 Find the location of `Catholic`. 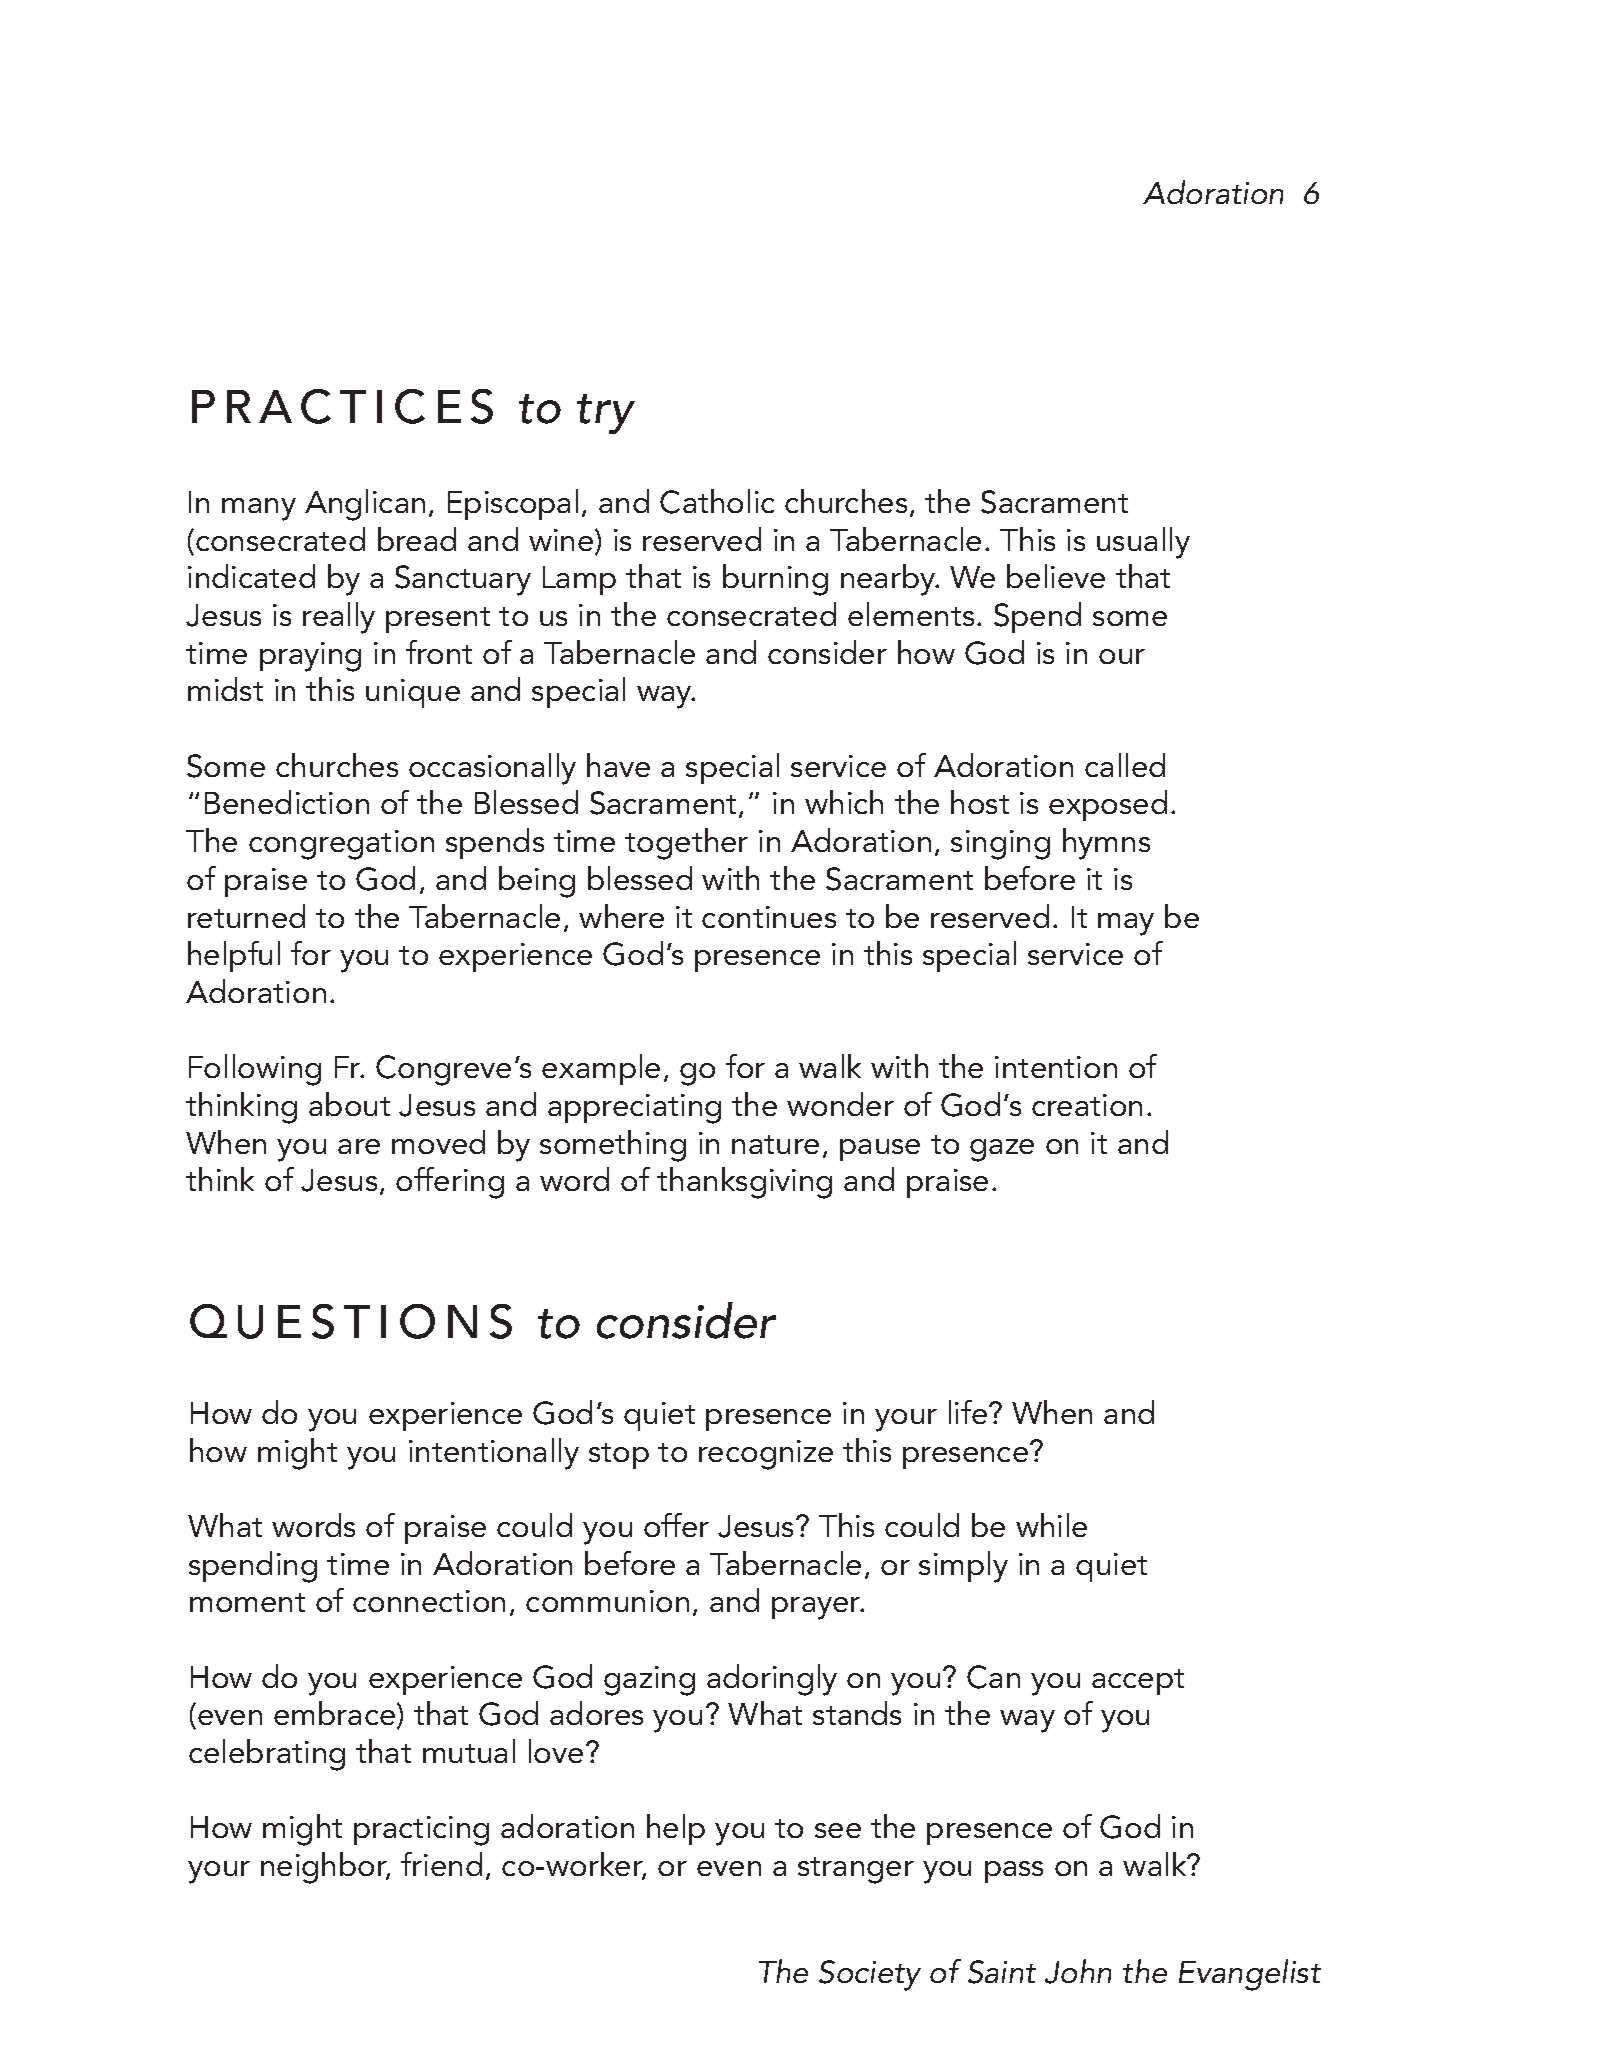

Catholic is located at coordinates (717, 501).
